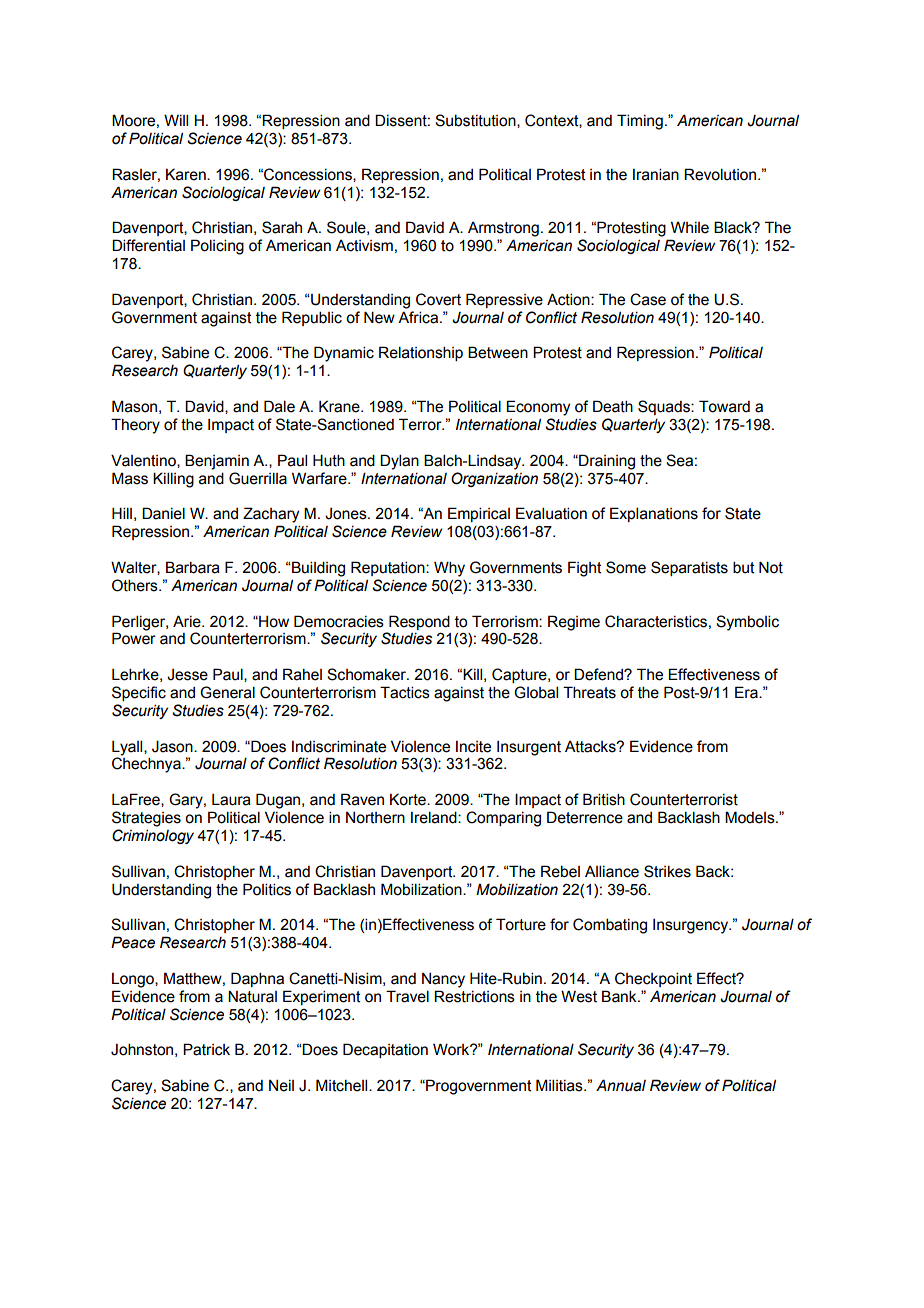  Describe the element at coordinates (217, 462) in the document. I see `Benjamin` at that location.
